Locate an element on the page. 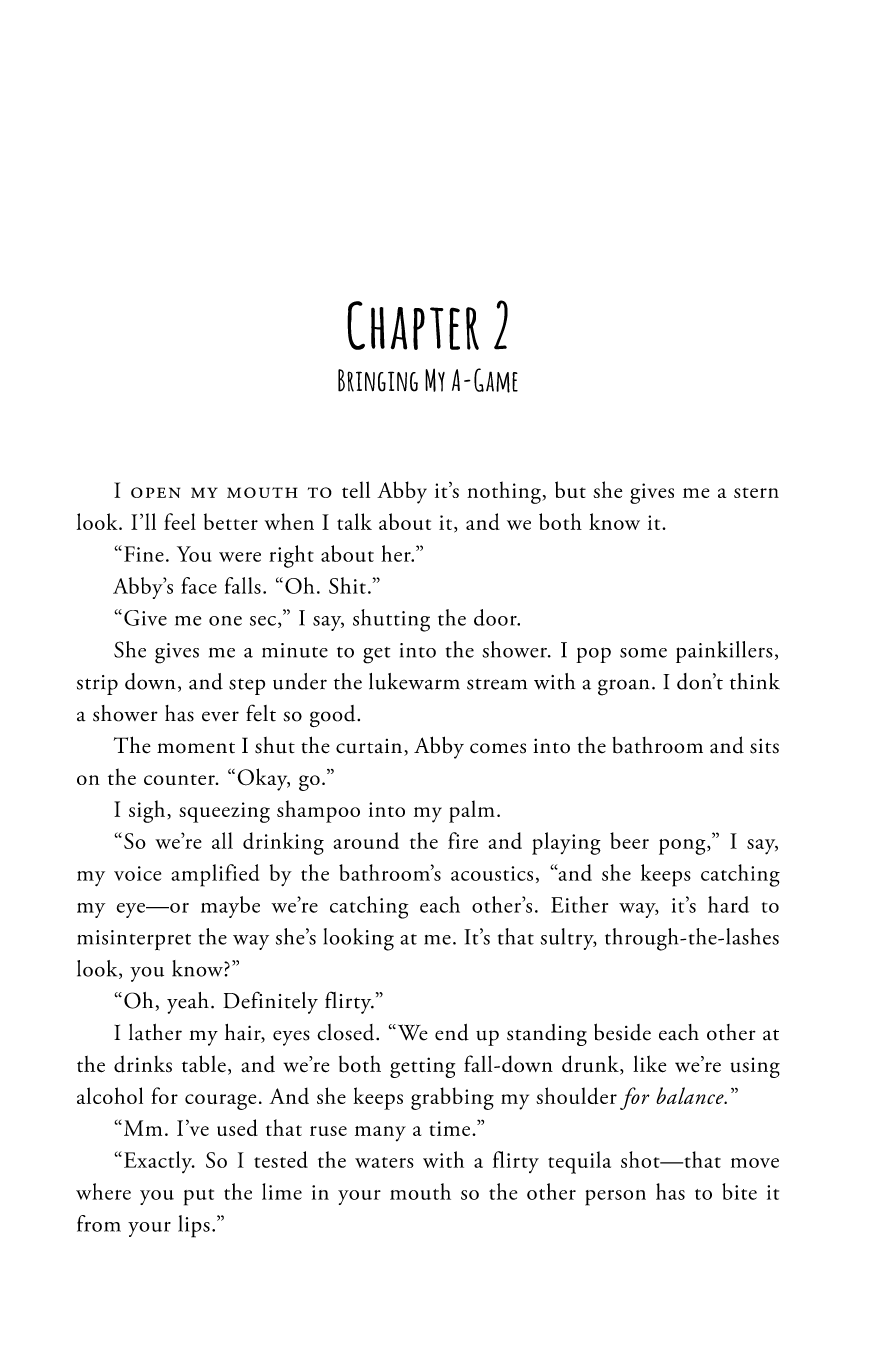 Image resolution: width=896 pixels, height=1345 pixels. palm is located at coordinates (472, 811).
